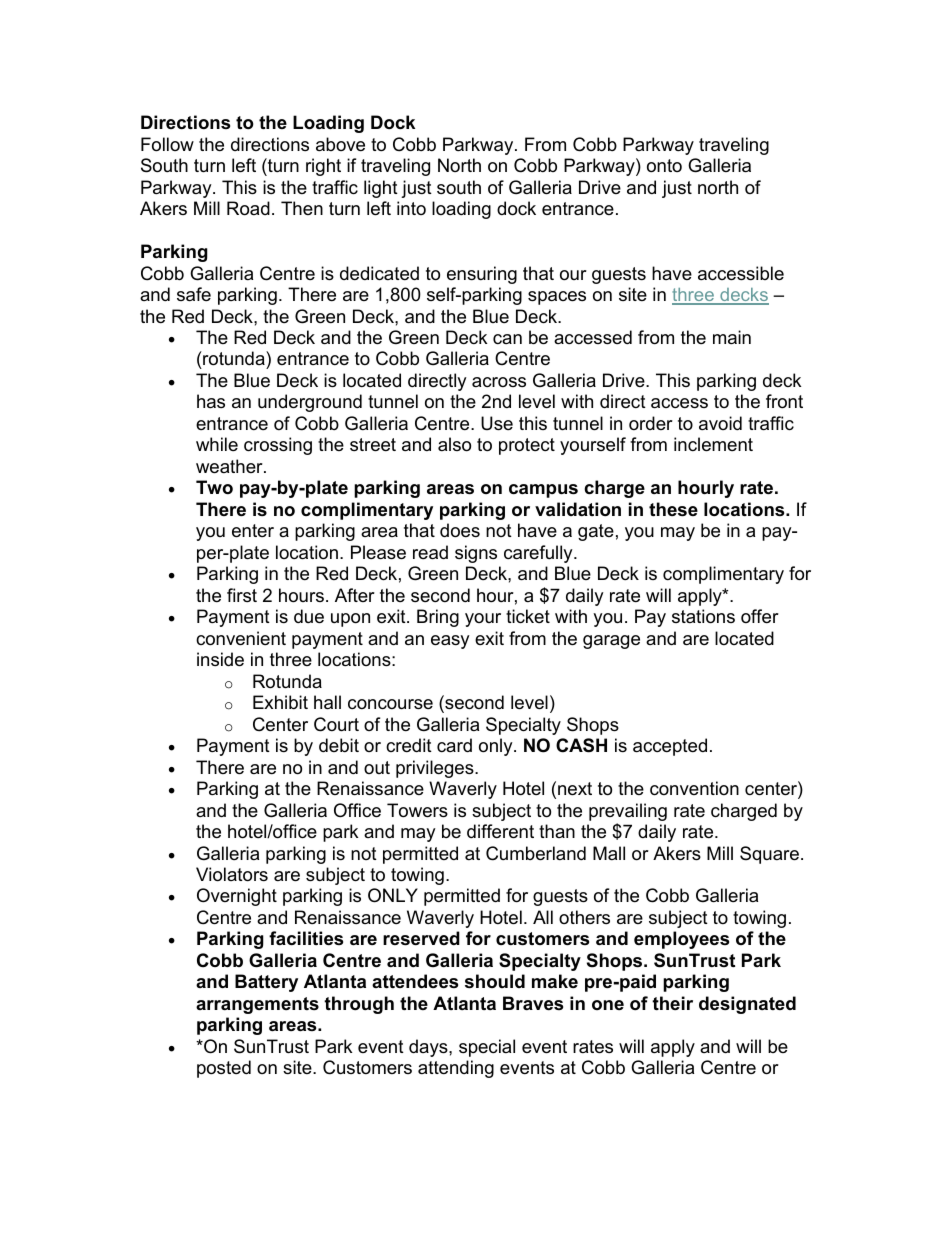 This screenshot has height=1233, width=952. I want to click on Road, so click(248, 208).
